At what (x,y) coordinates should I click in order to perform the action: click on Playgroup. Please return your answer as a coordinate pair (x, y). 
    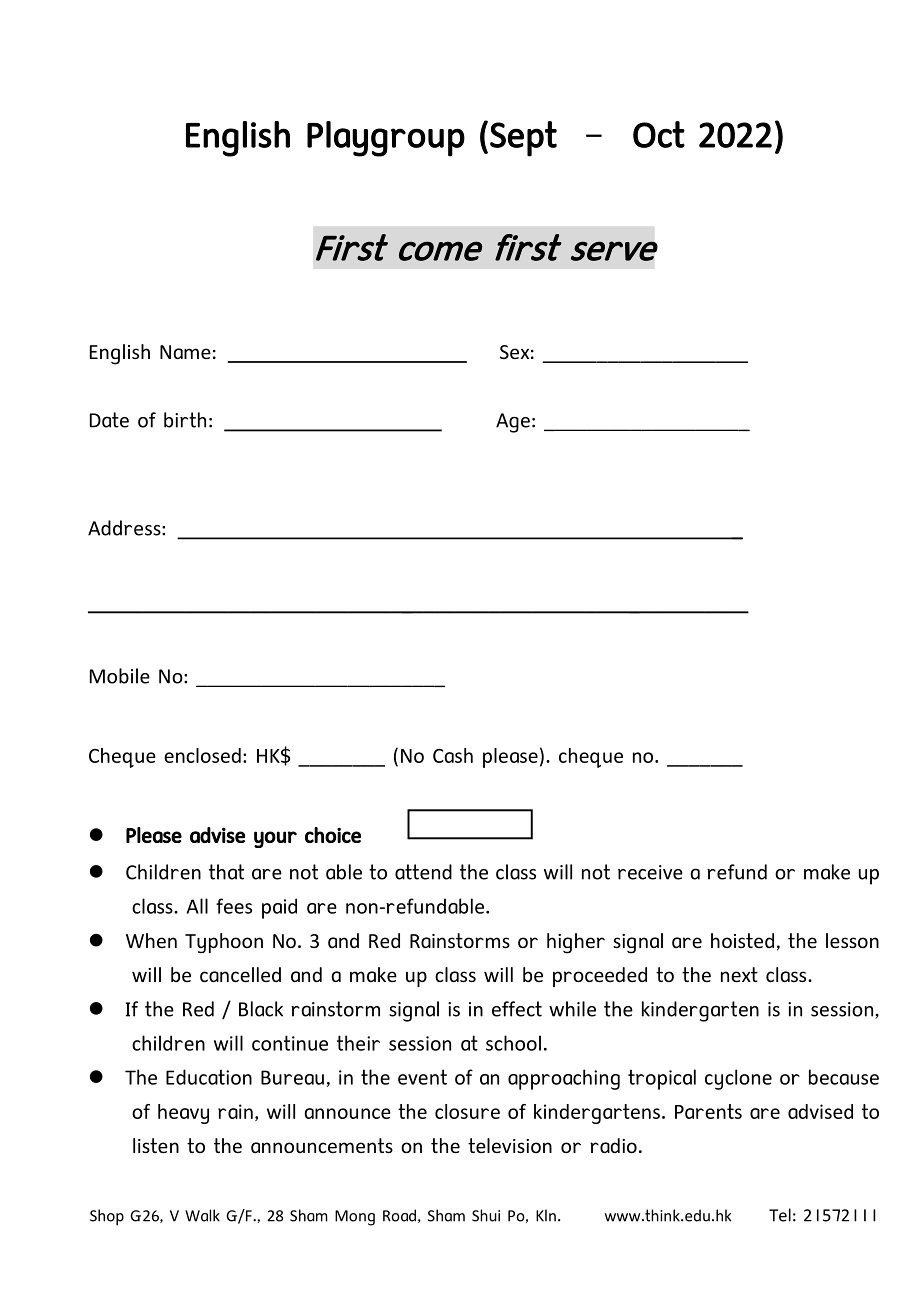
    Looking at the image, I should click on (386, 139).
